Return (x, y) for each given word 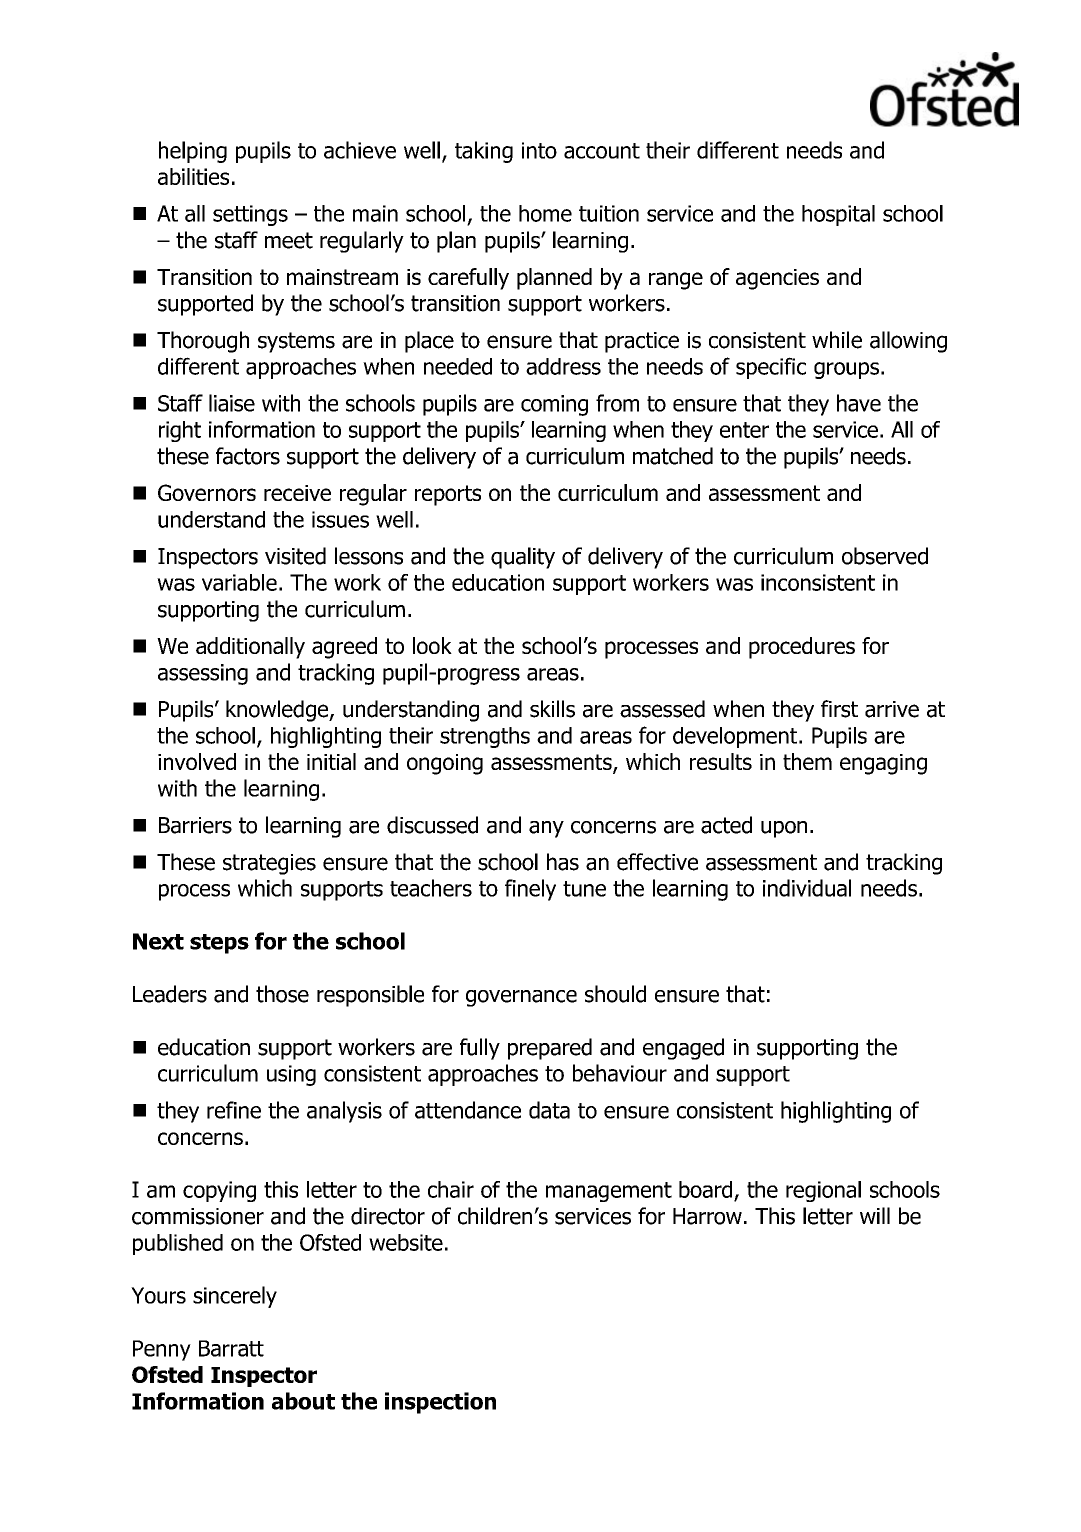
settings (250, 215)
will (875, 1215)
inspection (440, 1403)
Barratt (231, 1348)
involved (197, 761)
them (807, 761)
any (546, 829)
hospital (838, 215)
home (545, 213)
